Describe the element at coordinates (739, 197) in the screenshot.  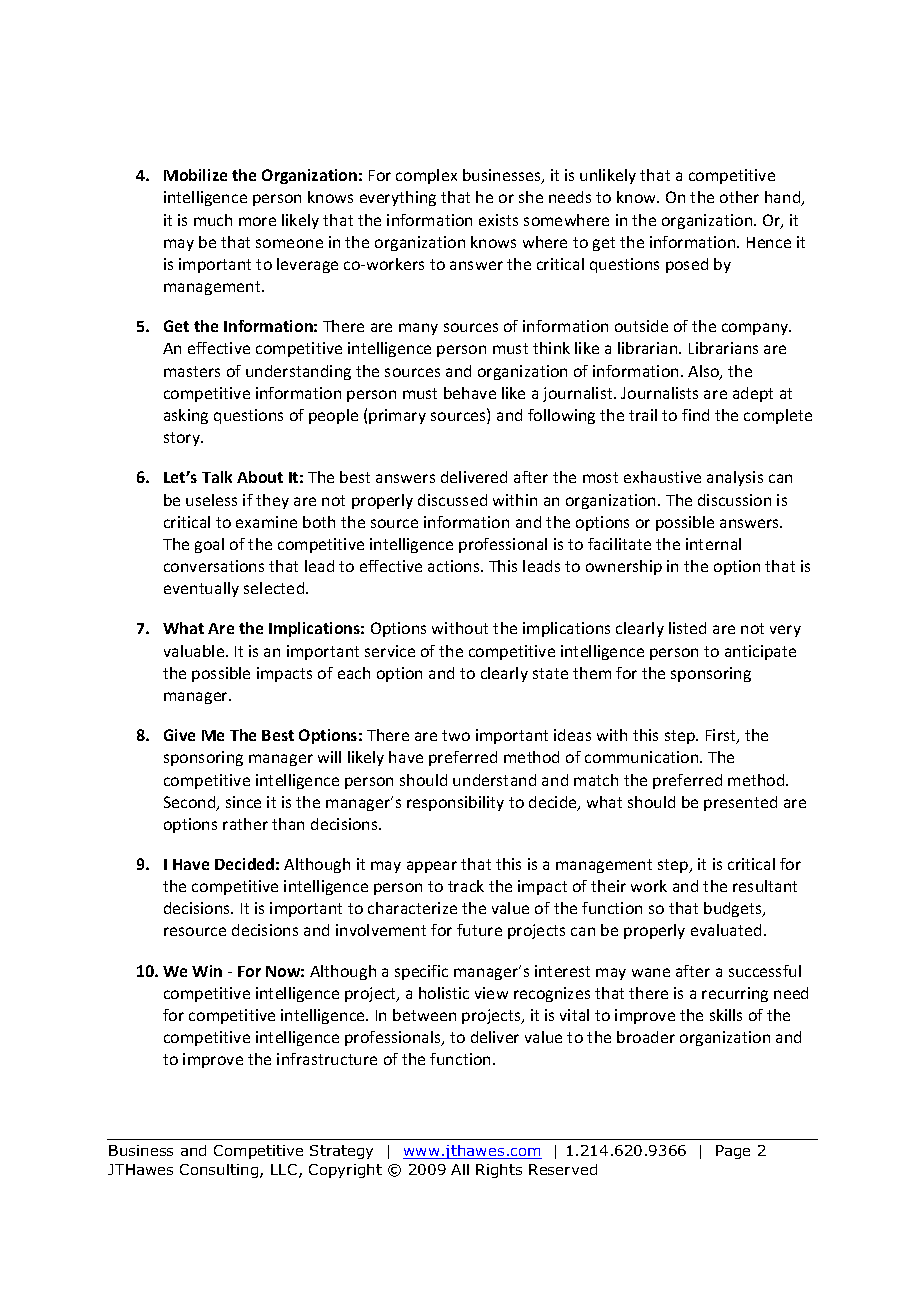
I see `other` at that location.
